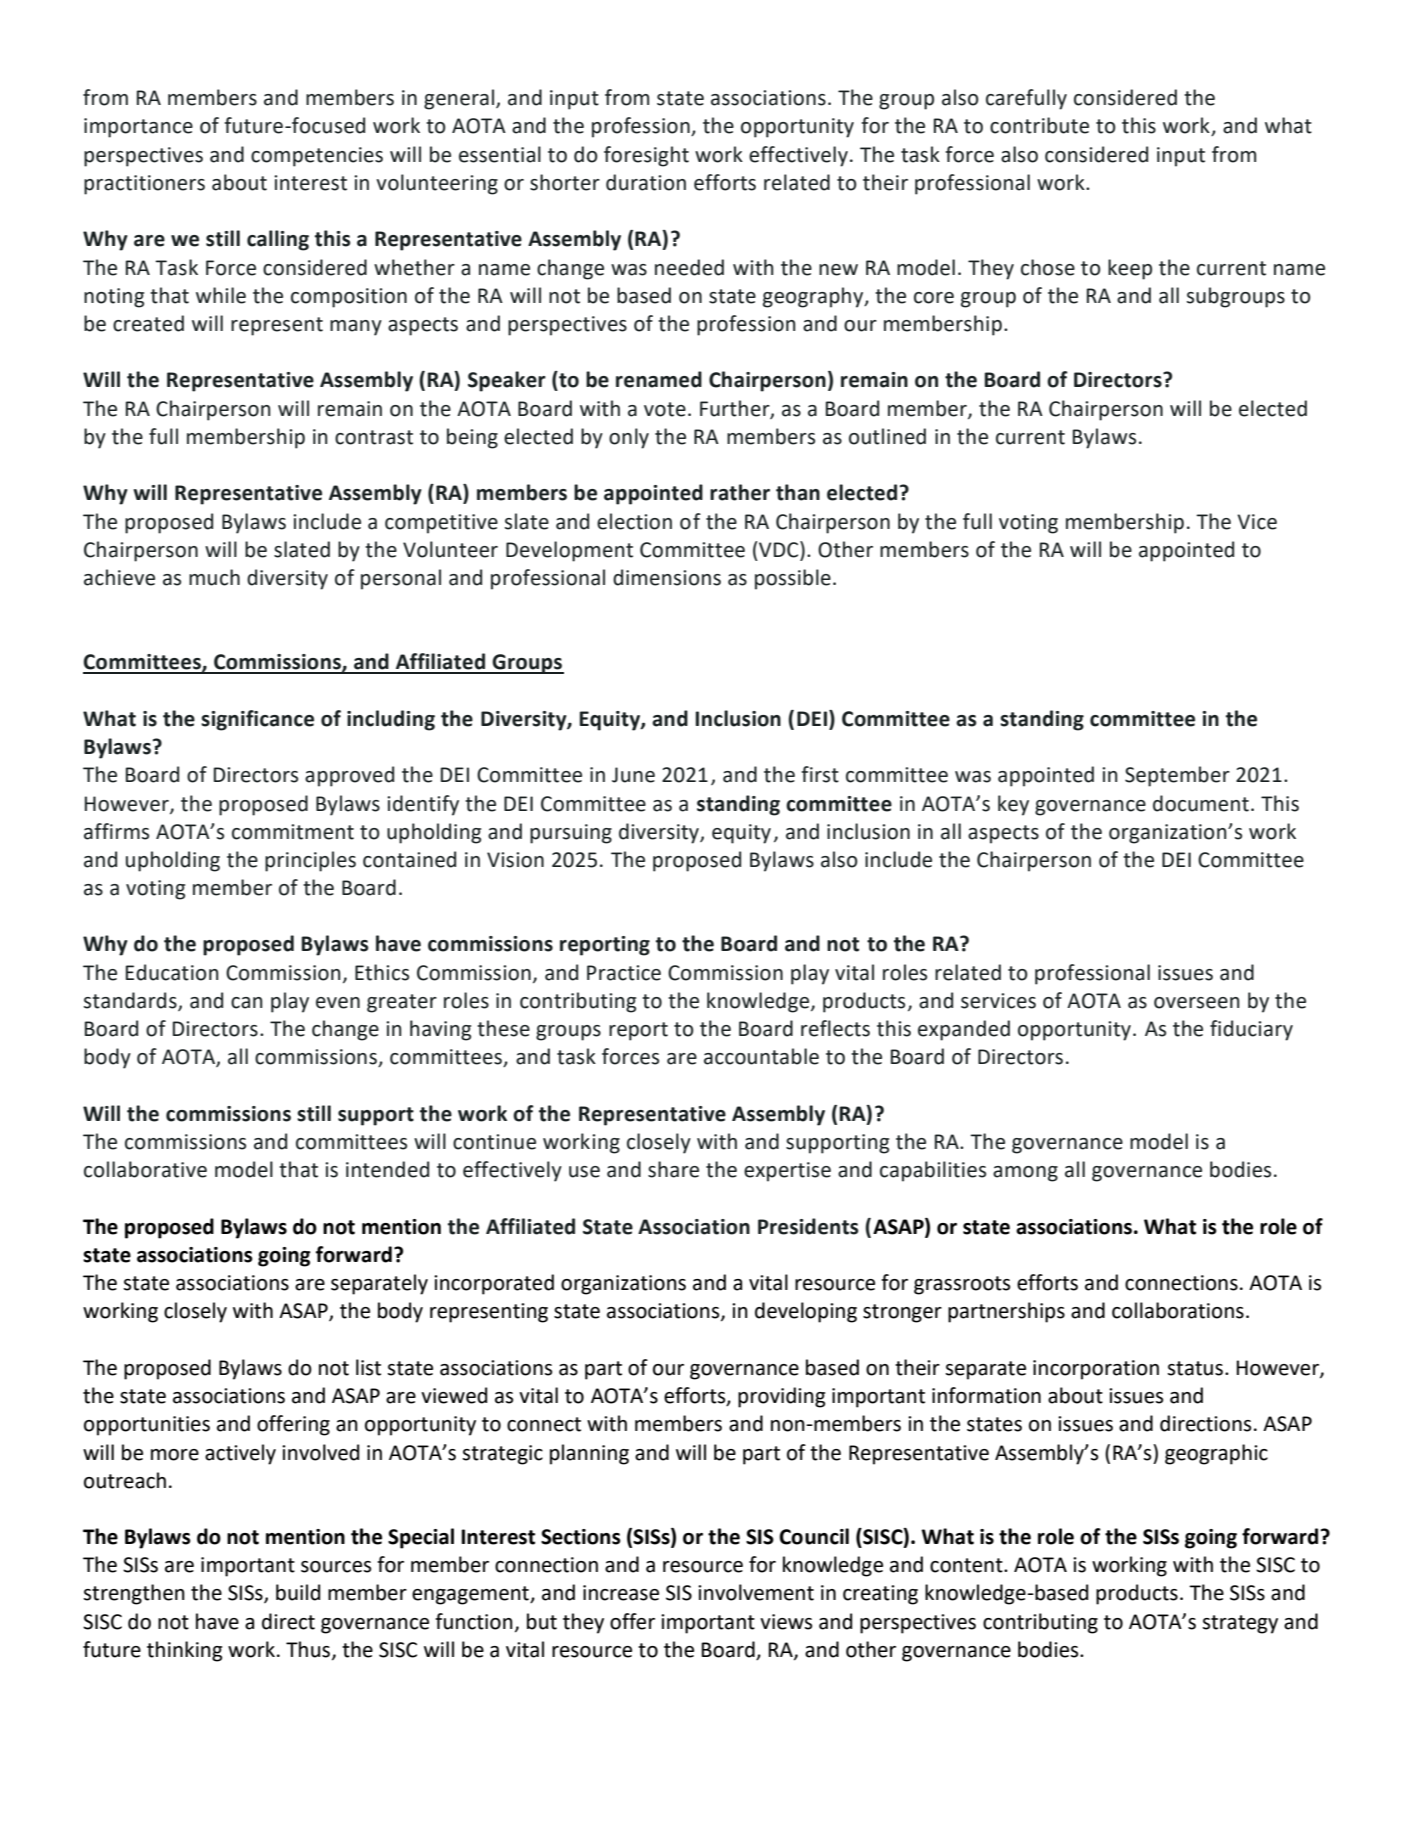  What do you see at coordinates (887, 436) in the document?
I see `outlined` at bounding box center [887, 436].
